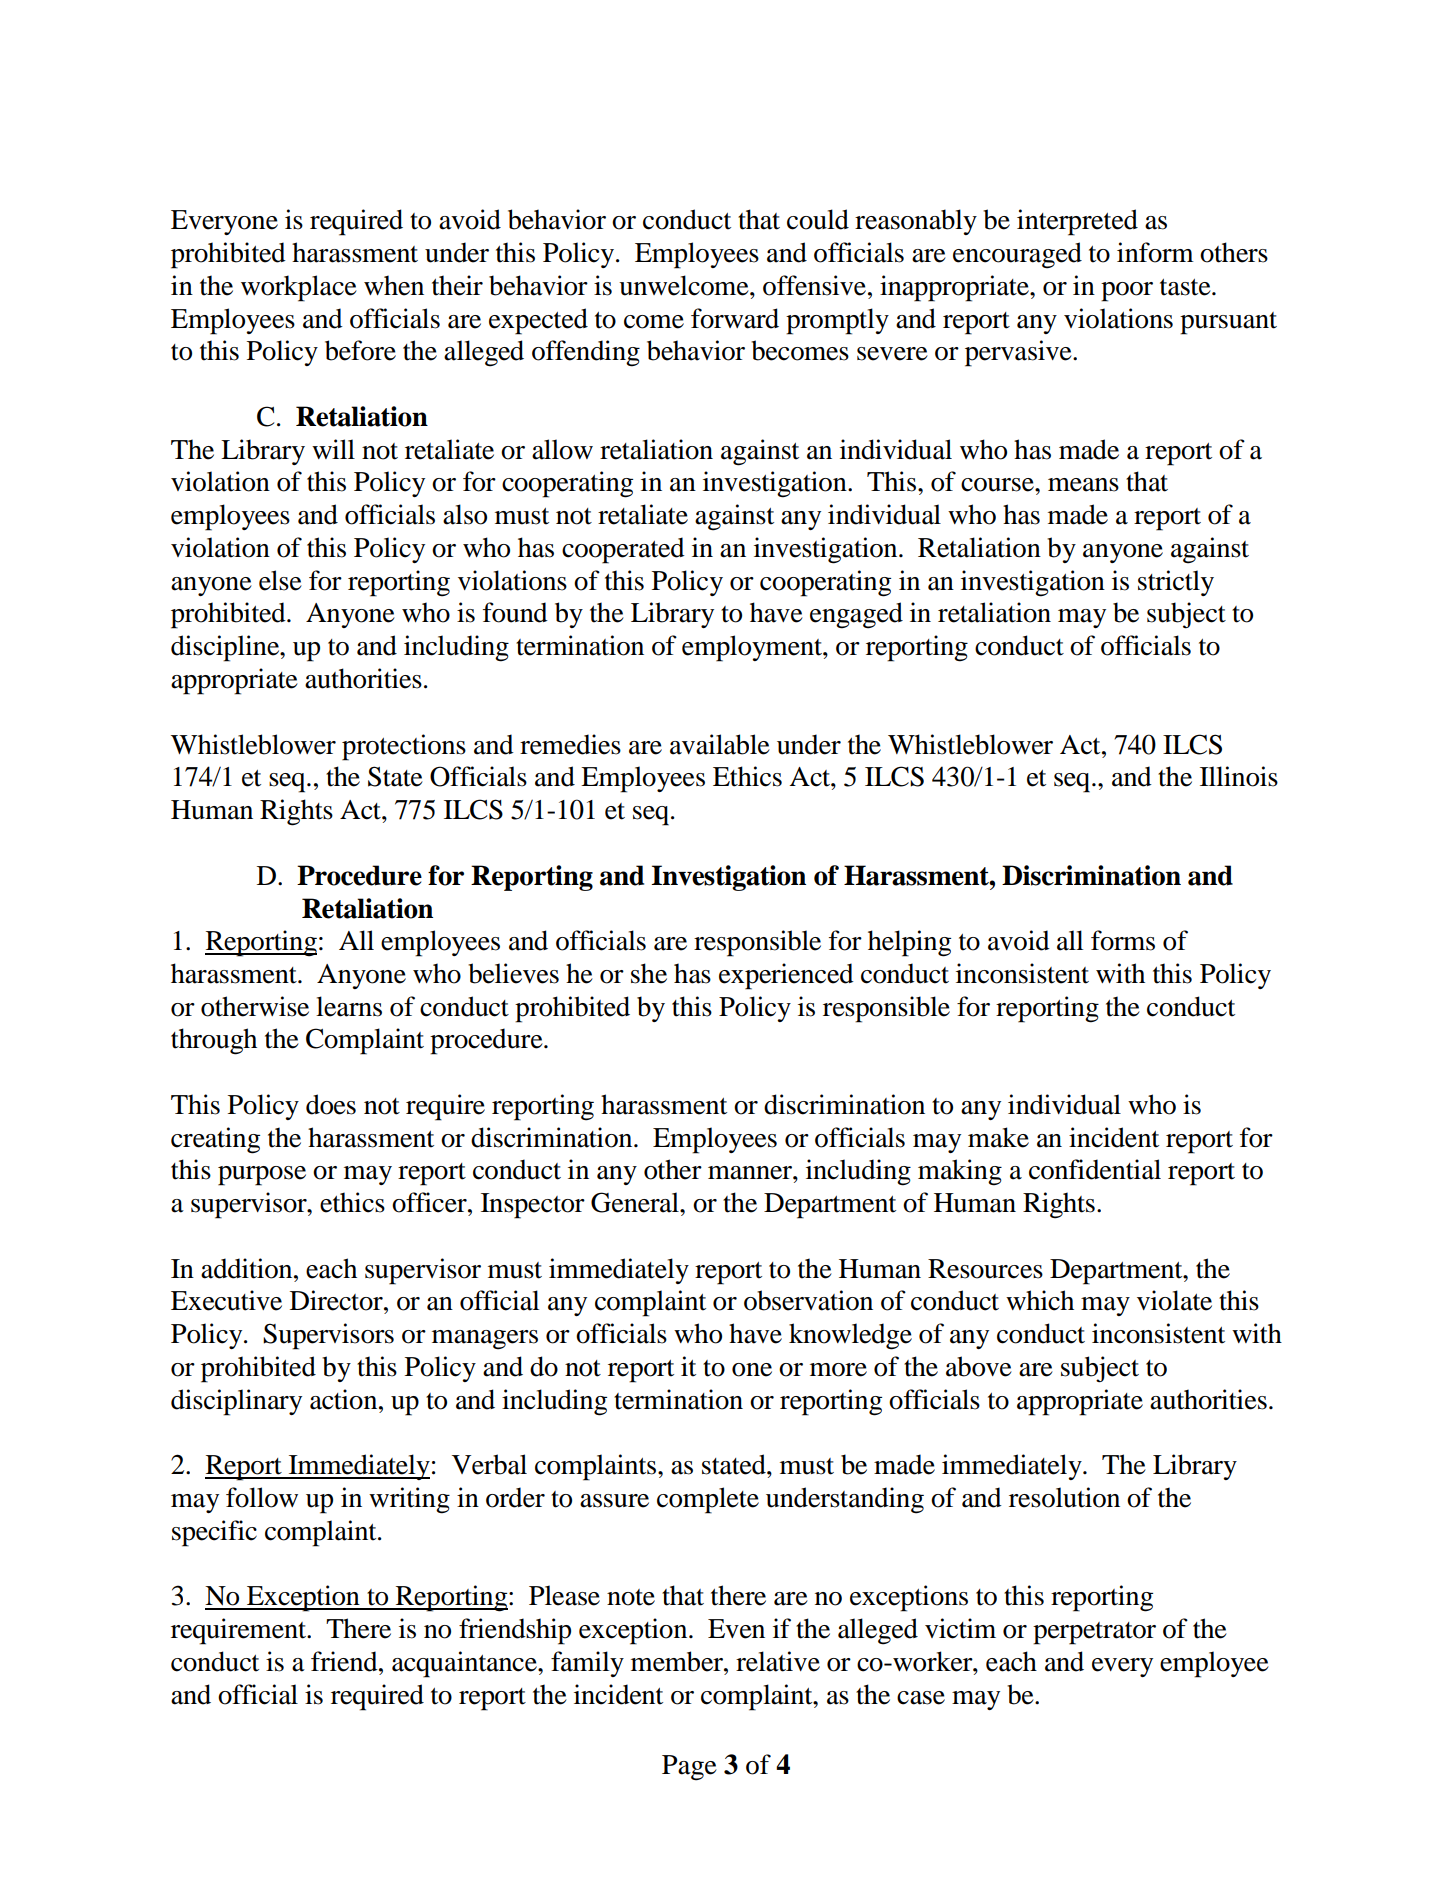  Describe the element at coordinates (1174, 1300) in the image. I see `violate` at that location.
